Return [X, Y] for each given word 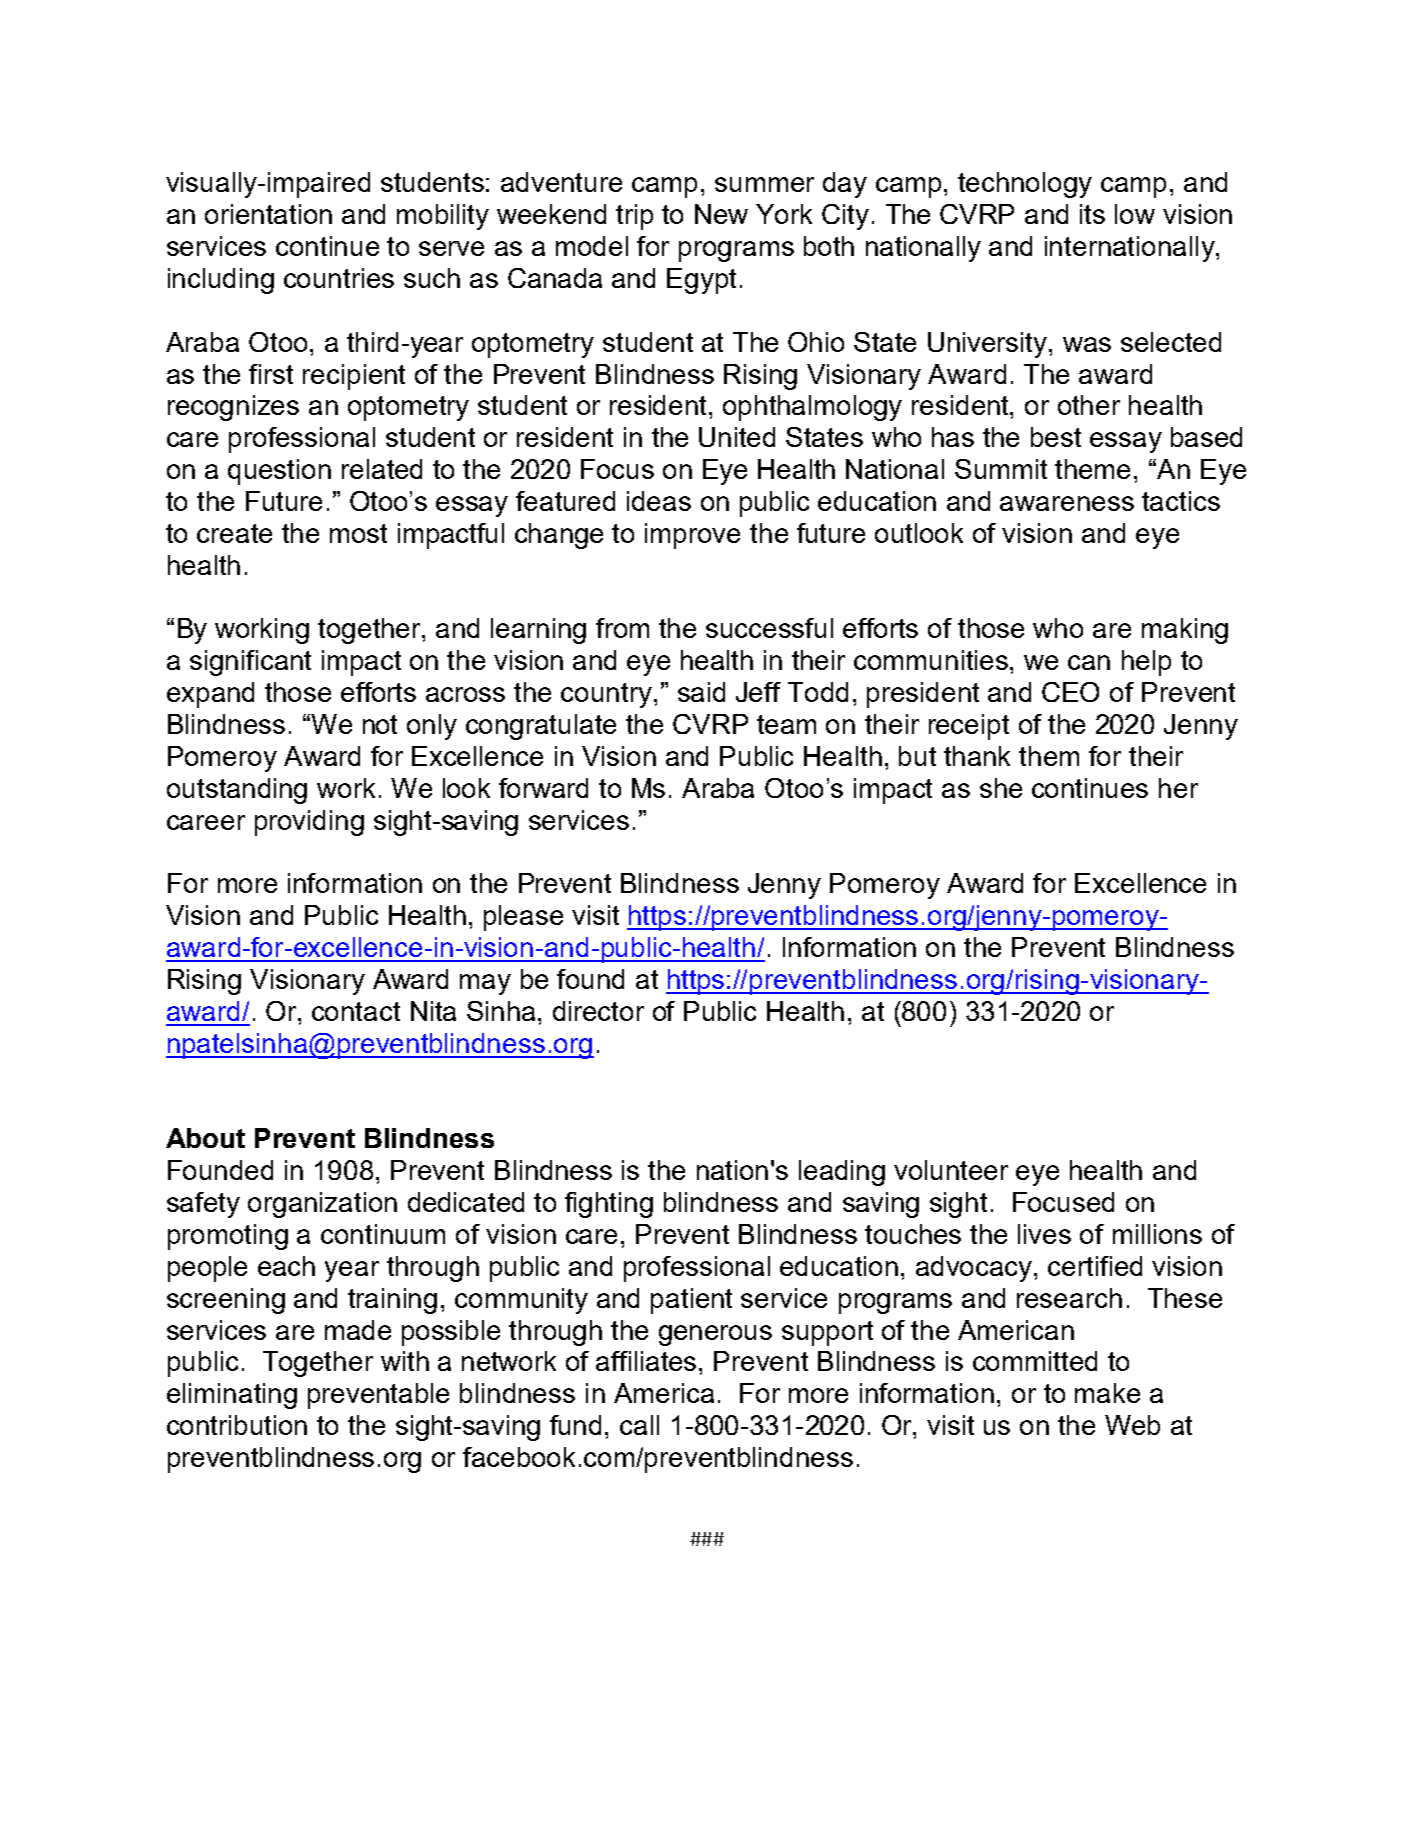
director [598, 1011]
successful [769, 628]
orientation [268, 214]
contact [356, 1011]
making [1185, 631]
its [1092, 214]
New [721, 214]
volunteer [951, 1170]
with [405, 1361]
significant [250, 663]
